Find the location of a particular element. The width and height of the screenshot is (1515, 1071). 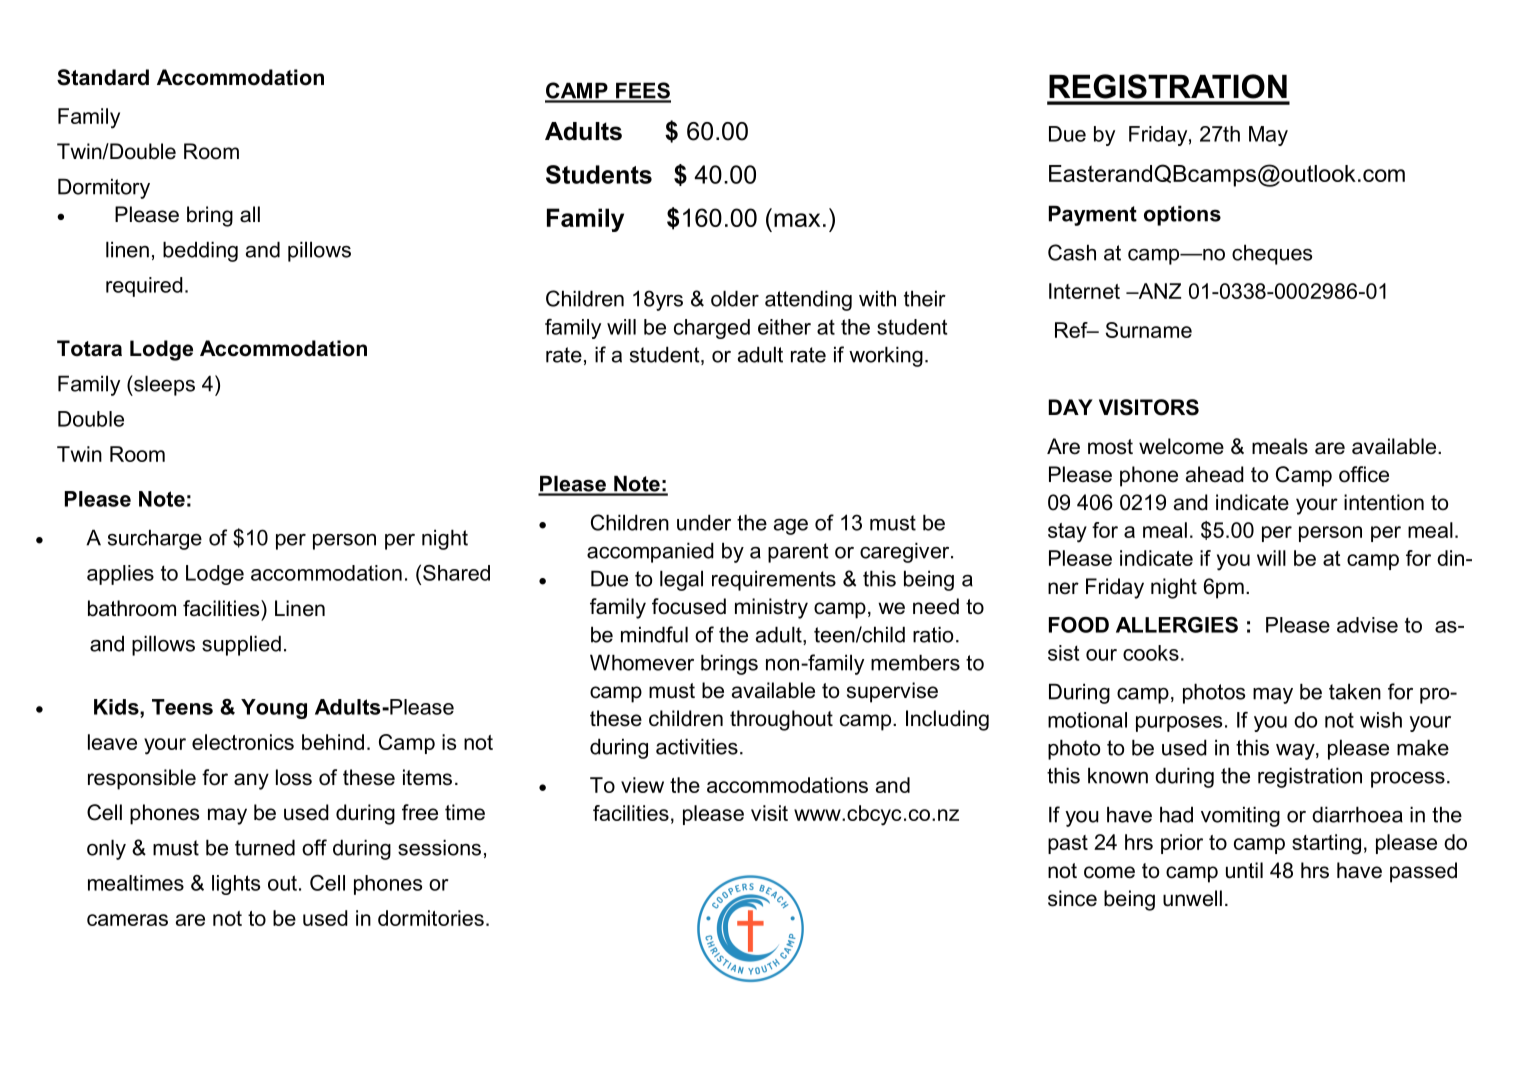

ahead is located at coordinates (1215, 474).
